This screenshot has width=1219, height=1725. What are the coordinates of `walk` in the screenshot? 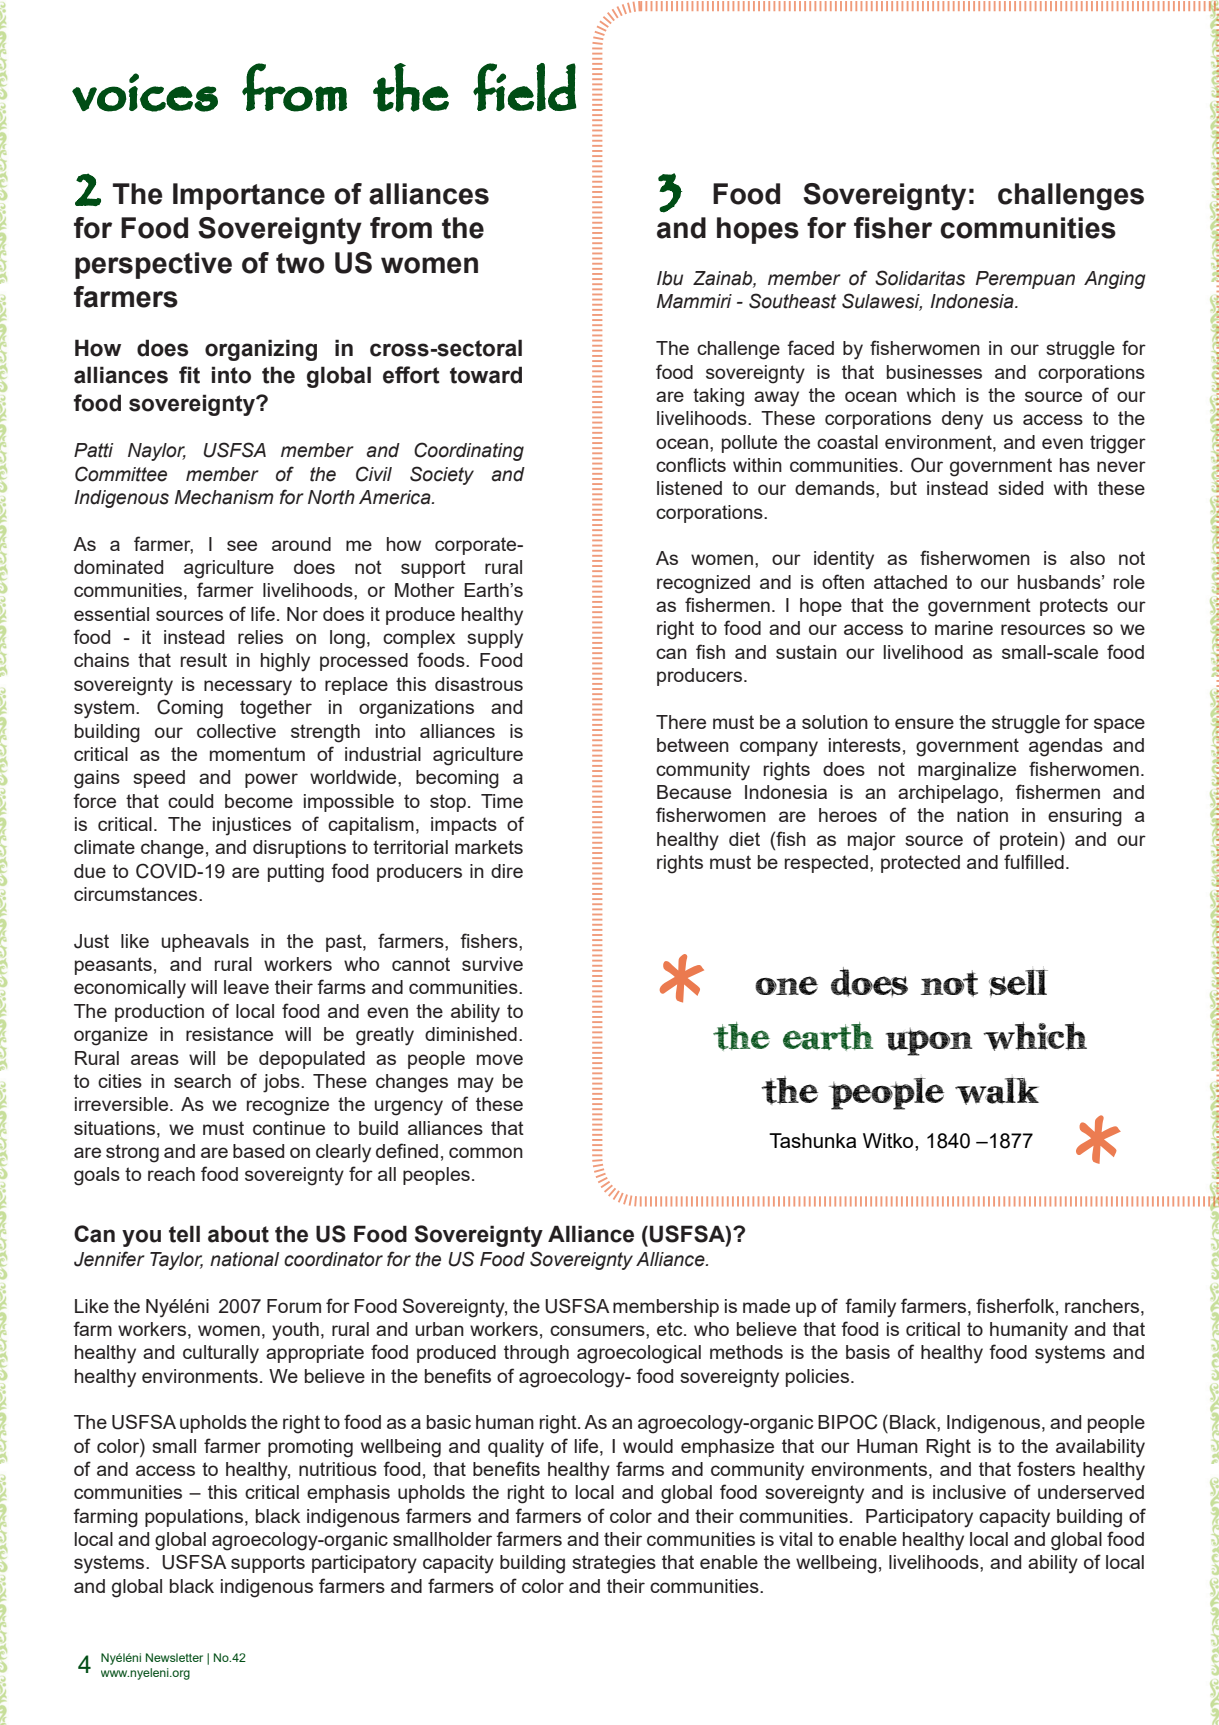 It's located at (997, 1091).
